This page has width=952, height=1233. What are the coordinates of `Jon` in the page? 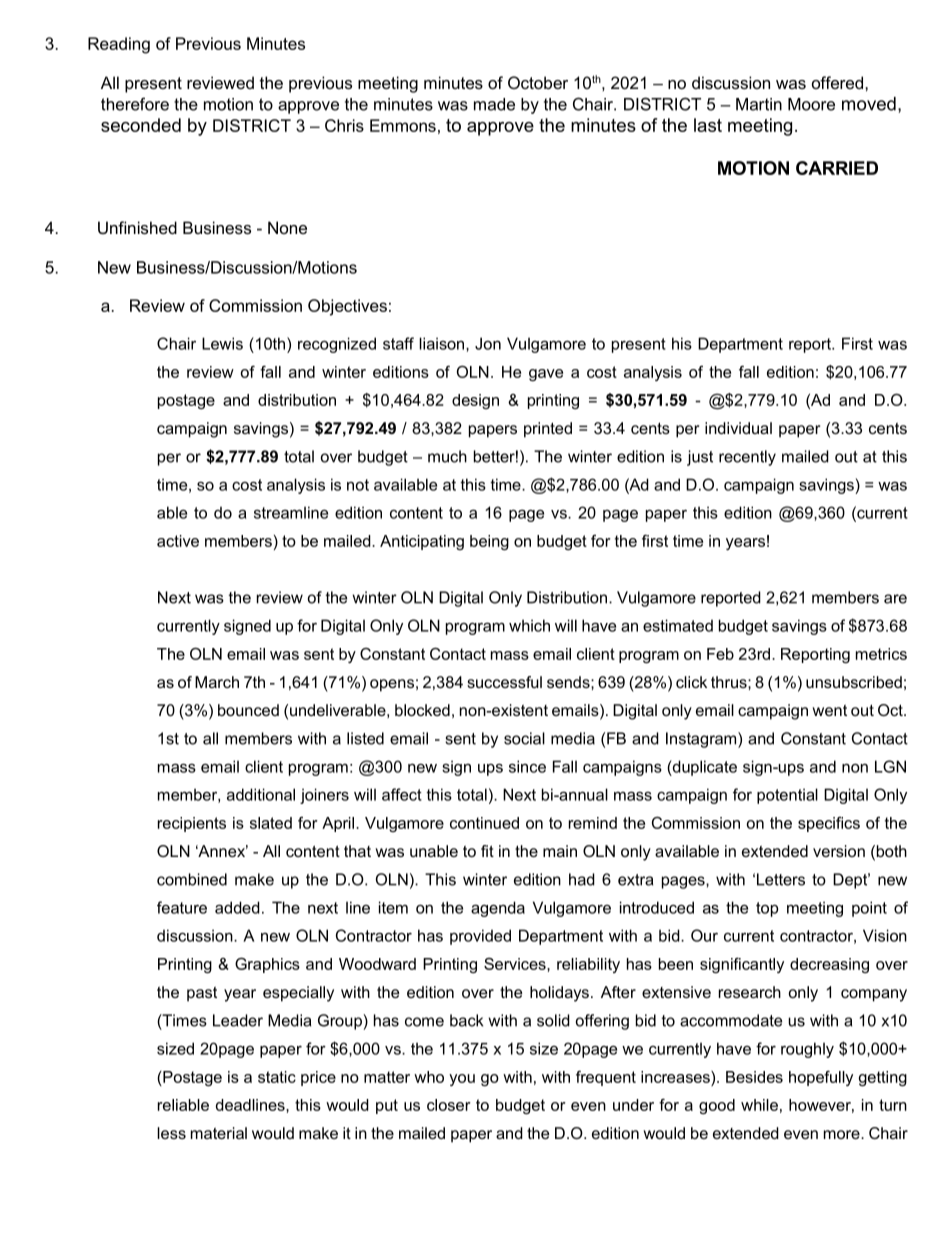 It's located at (488, 343).
